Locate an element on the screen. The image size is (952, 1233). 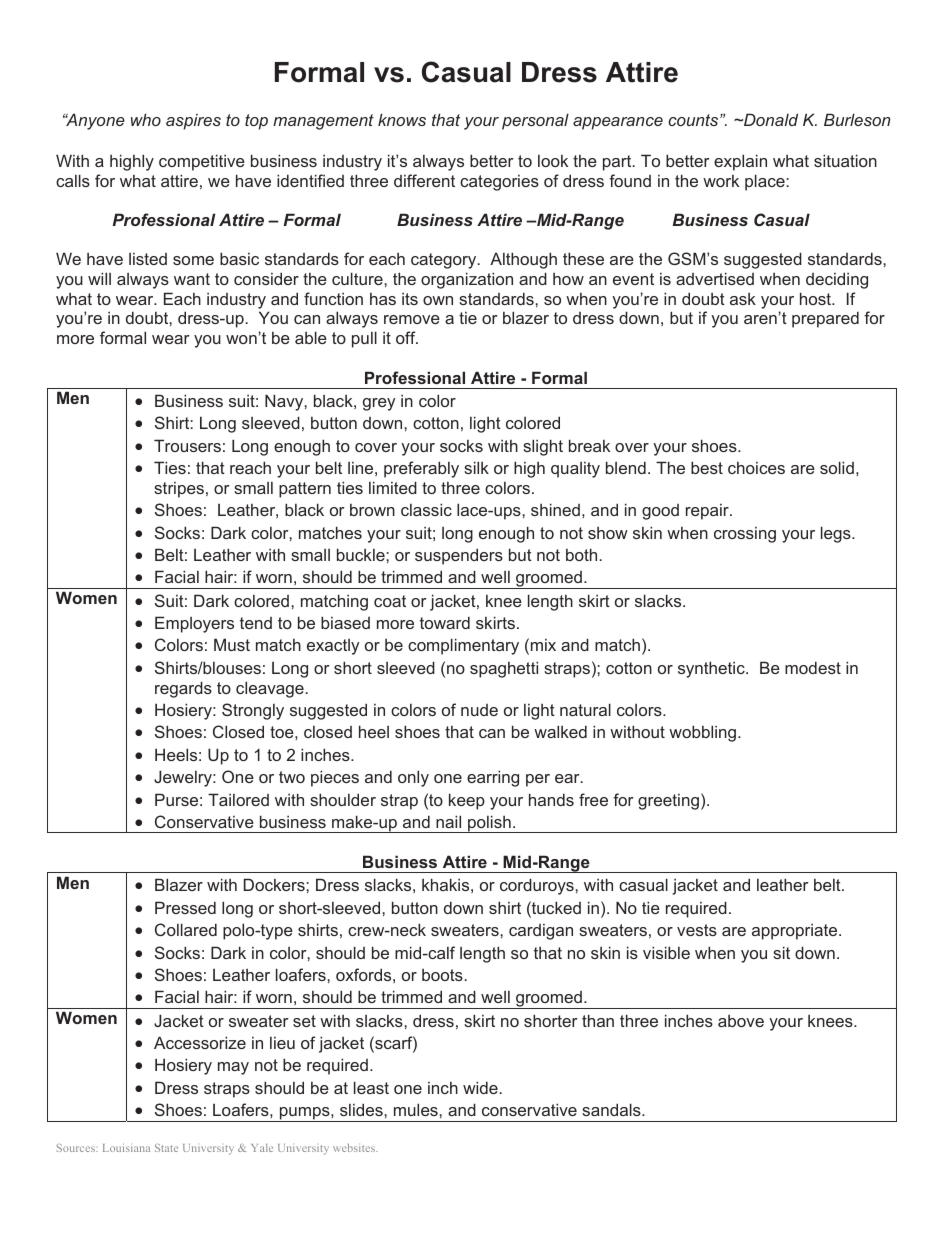
above is located at coordinates (741, 1021).
